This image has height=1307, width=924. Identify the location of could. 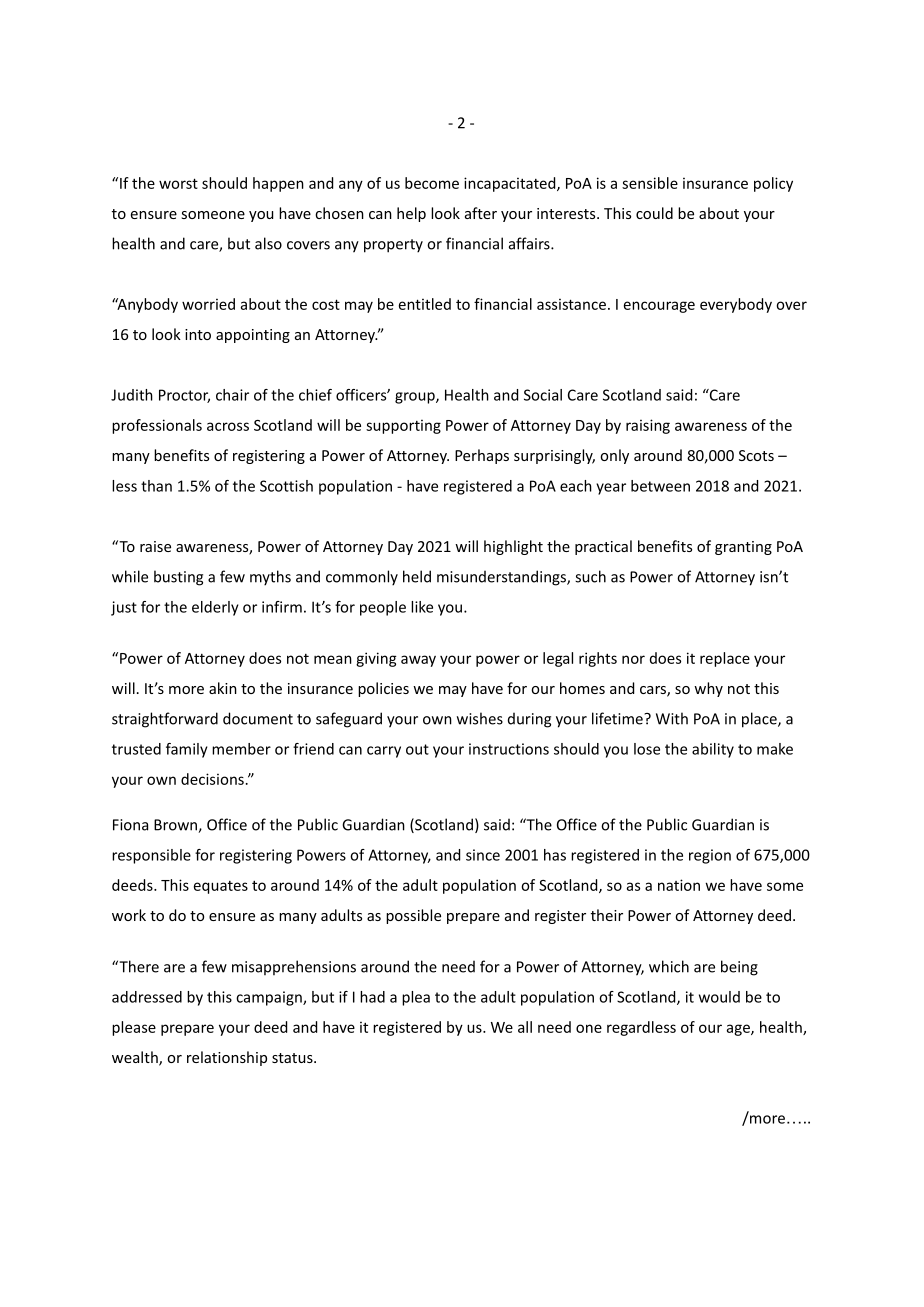
(654, 213).
